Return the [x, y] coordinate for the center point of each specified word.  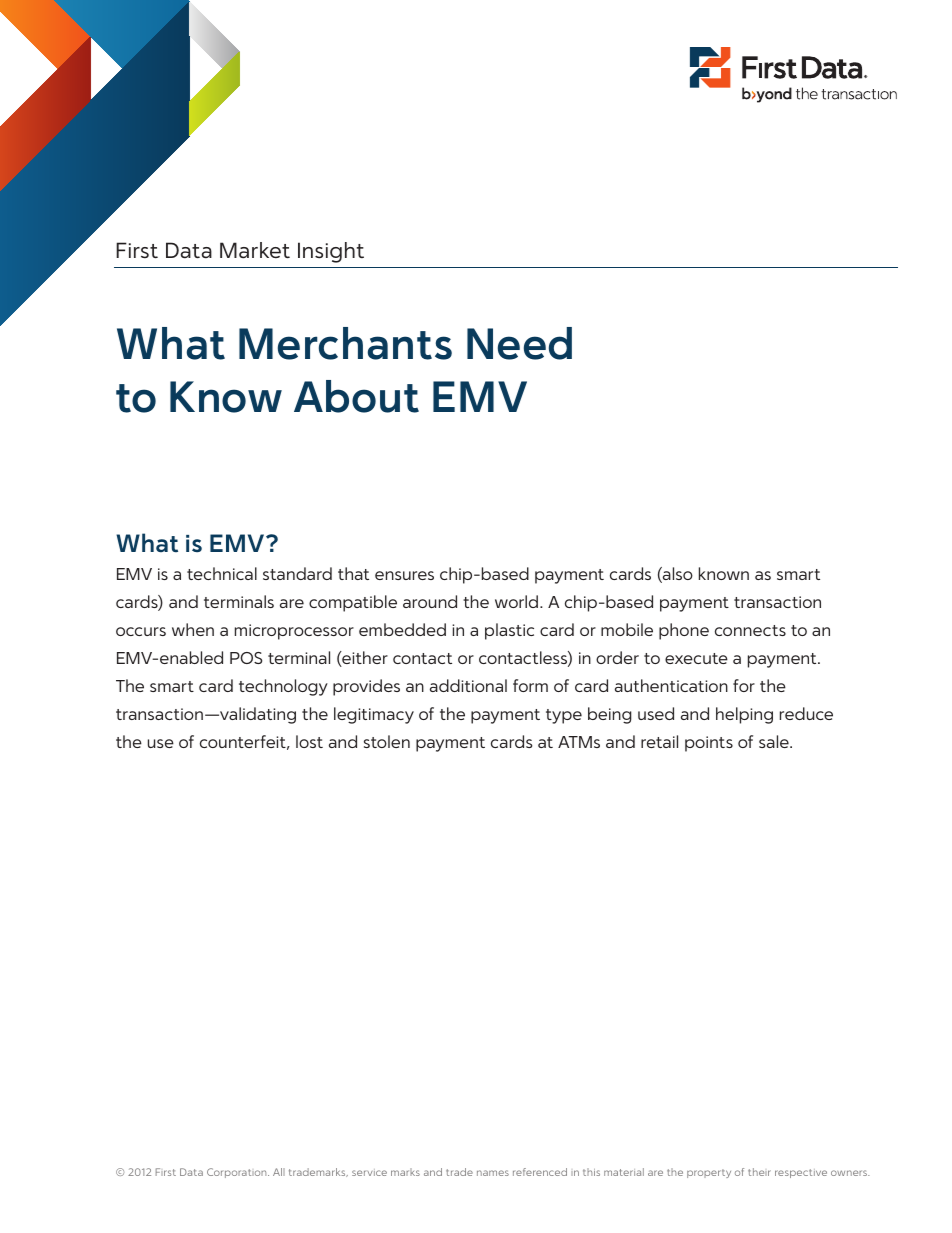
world [518, 601]
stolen [387, 741]
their [759, 1172]
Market [255, 250]
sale [775, 741]
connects [750, 630]
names [493, 1173]
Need [519, 343]
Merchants [345, 343]
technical [222, 573]
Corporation [238, 1173]
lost [309, 741]
